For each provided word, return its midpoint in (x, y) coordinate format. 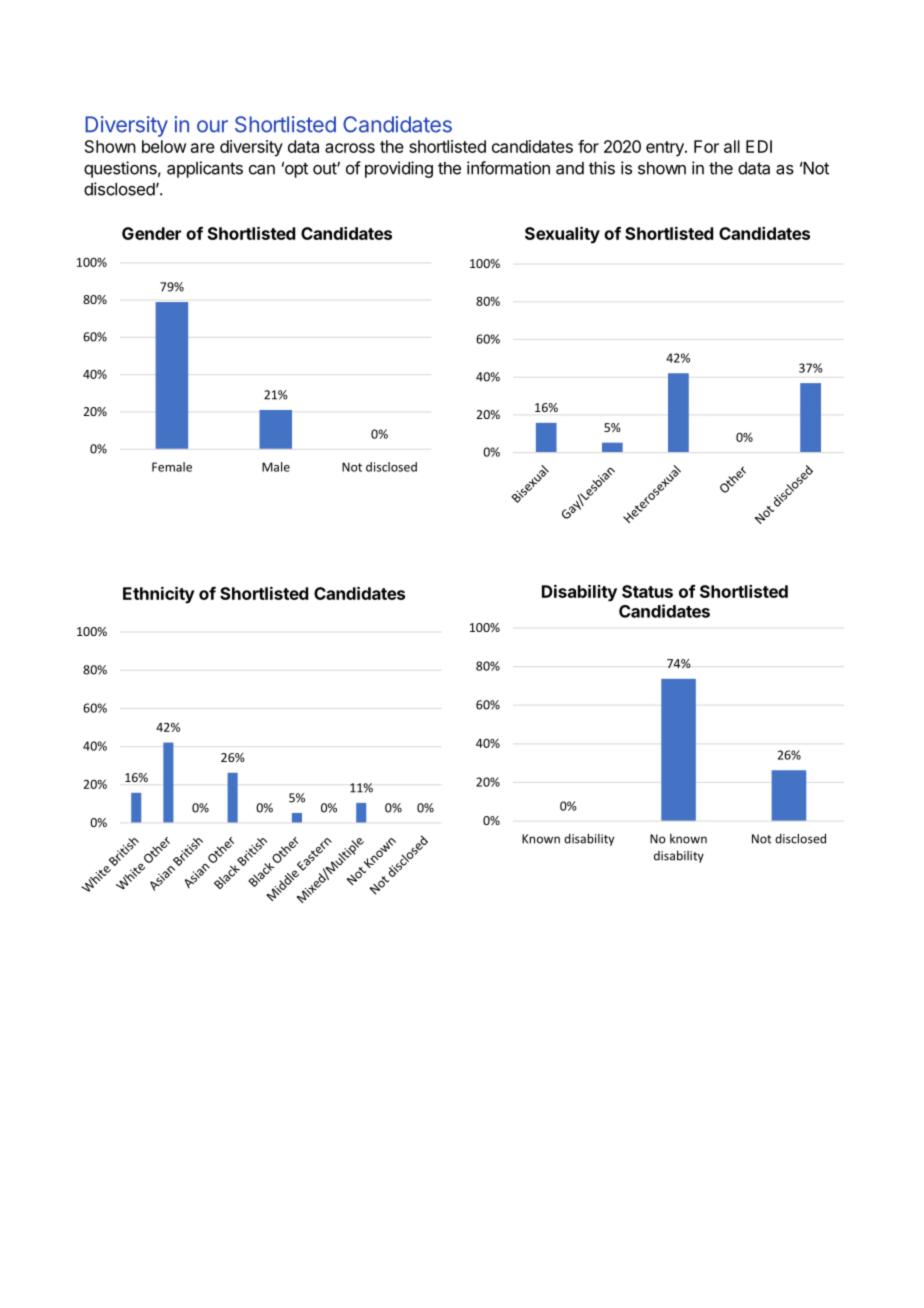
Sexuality (562, 235)
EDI (759, 146)
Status (647, 591)
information (508, 168)
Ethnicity (159, 595)
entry (666, 149)
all (732, 146)
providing (399, 169)
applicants (205, 169)
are (203, 148)
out (325, 168)
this (602, 168)
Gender (151, 233)
